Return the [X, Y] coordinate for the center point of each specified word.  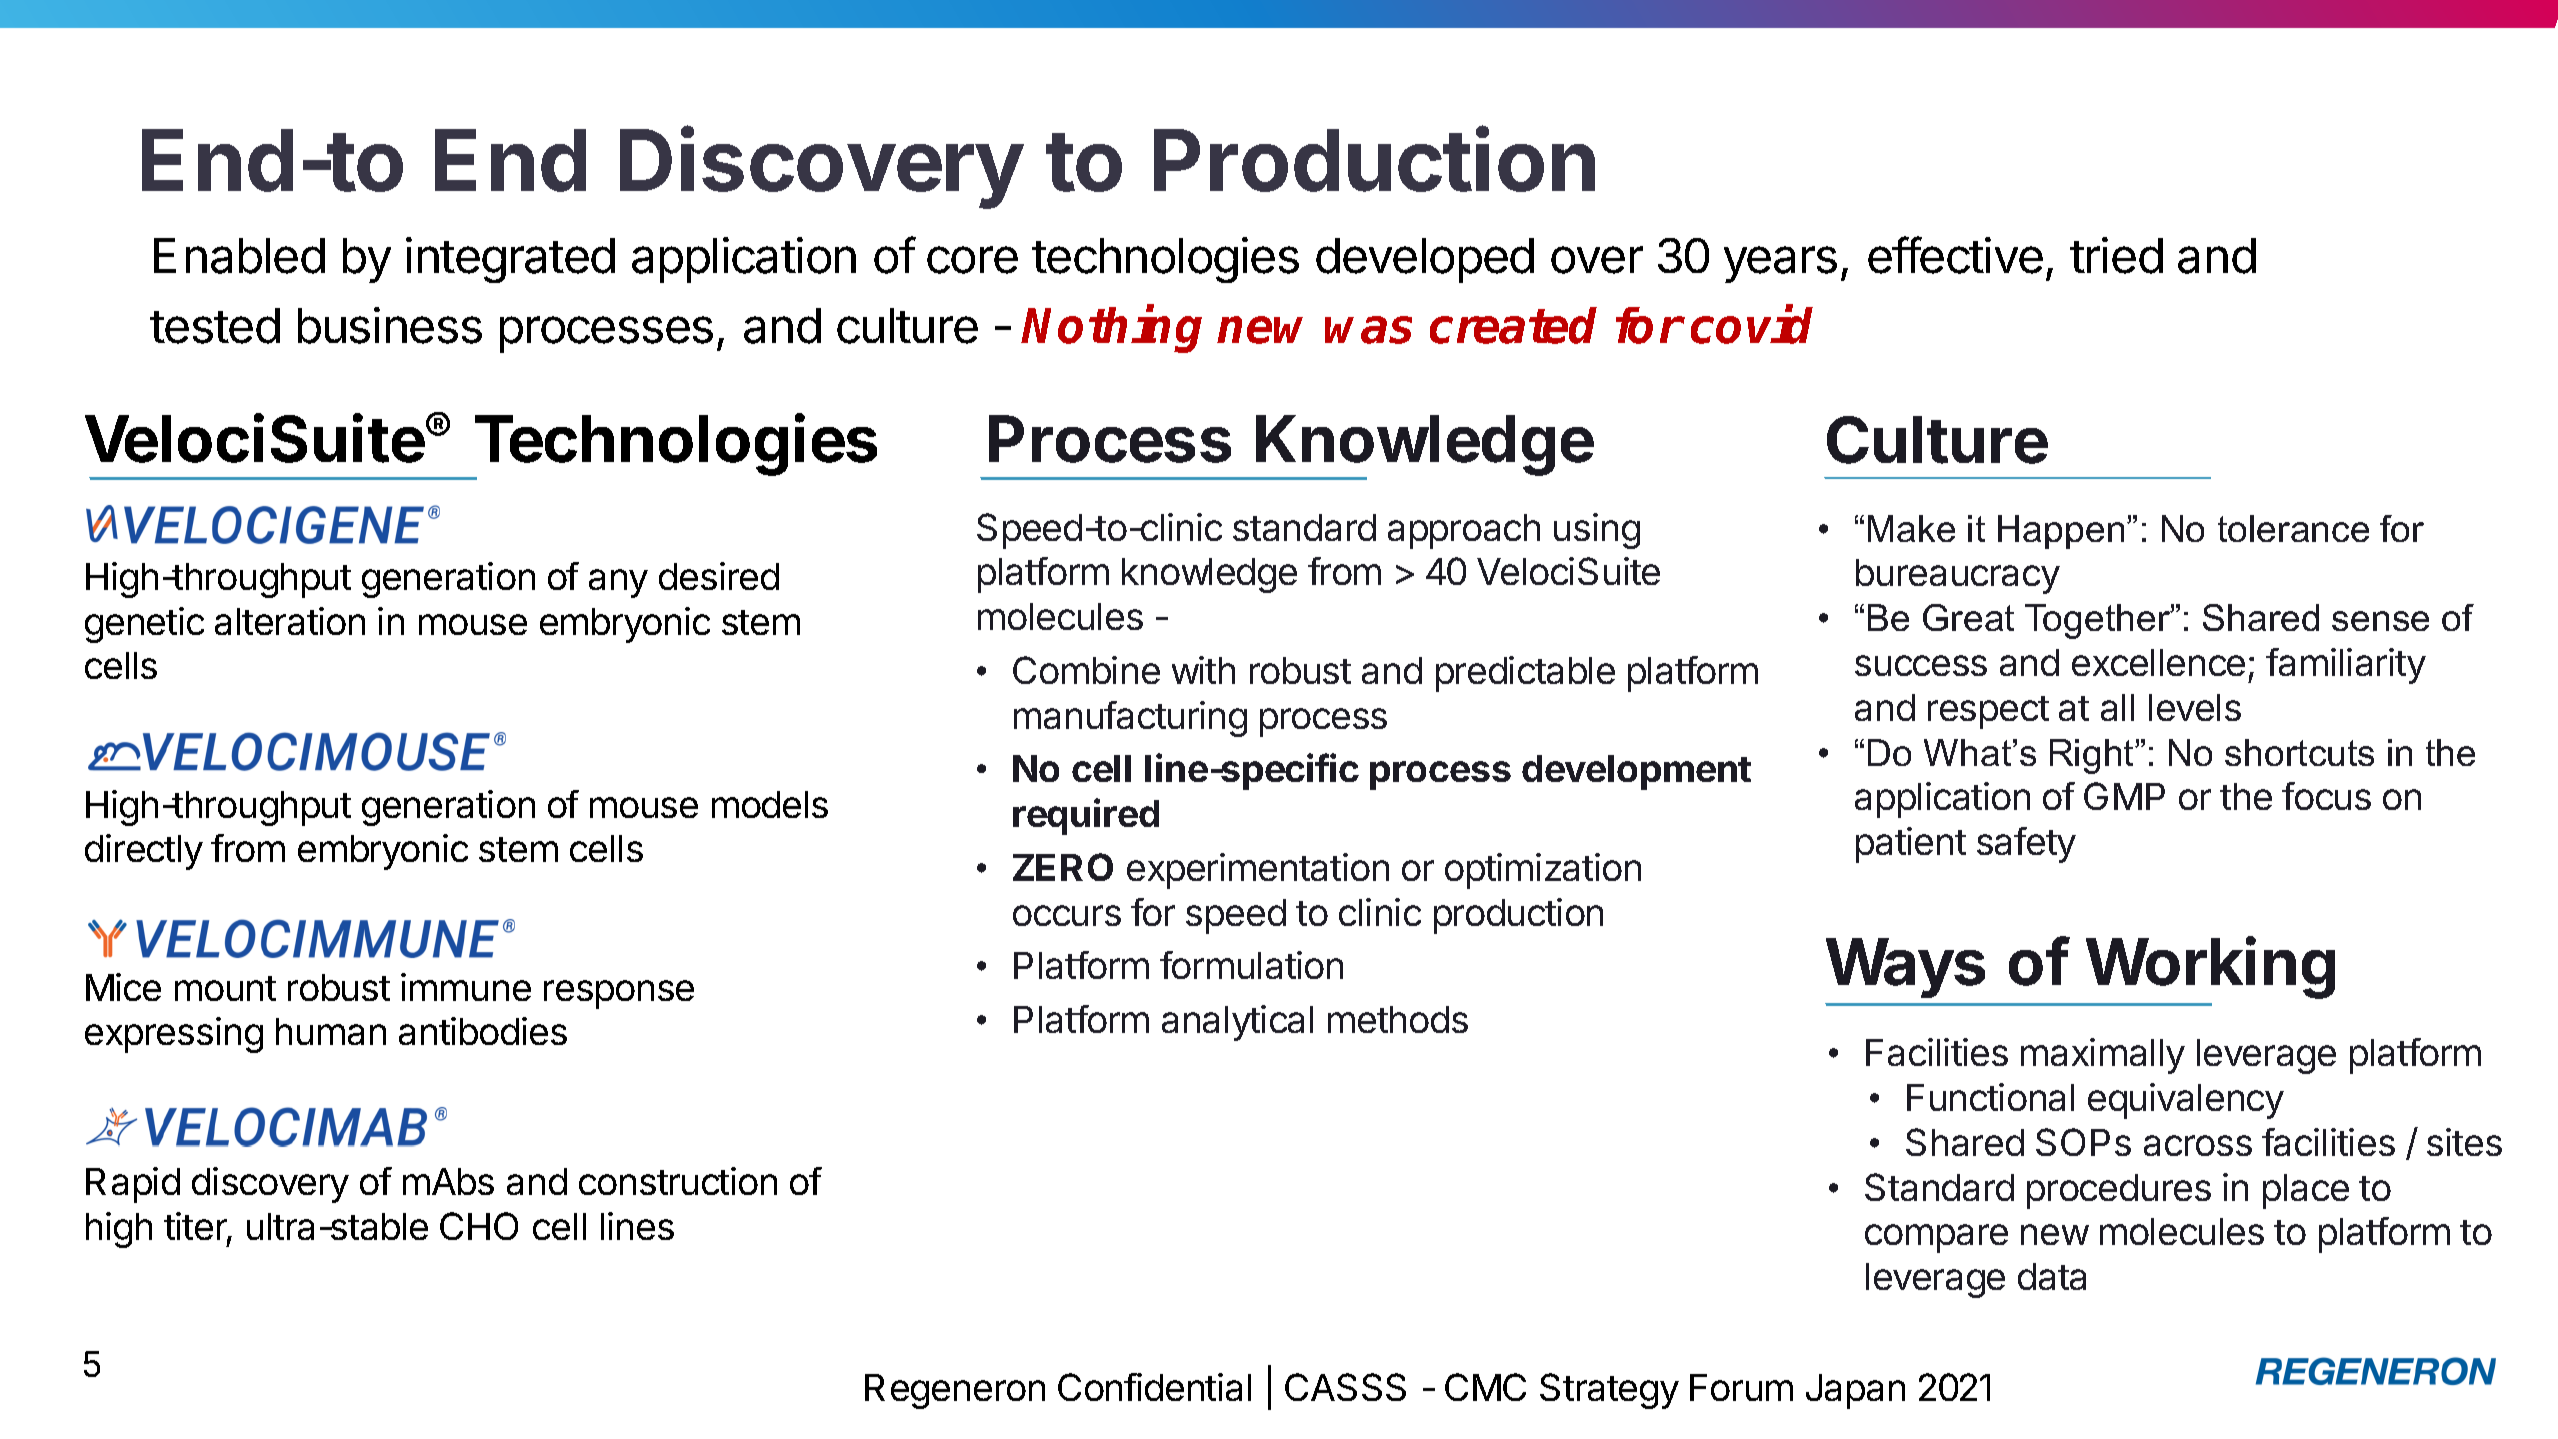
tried [2116, 255]
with [1203, 670]
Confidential [1154, 1387]
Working [2210, 968]
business [390, 325]
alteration [290, 621]
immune [466, 987]
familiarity [2346, 666]
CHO [479, 1226]
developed [1425, 260]
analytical [1237, 1023]
